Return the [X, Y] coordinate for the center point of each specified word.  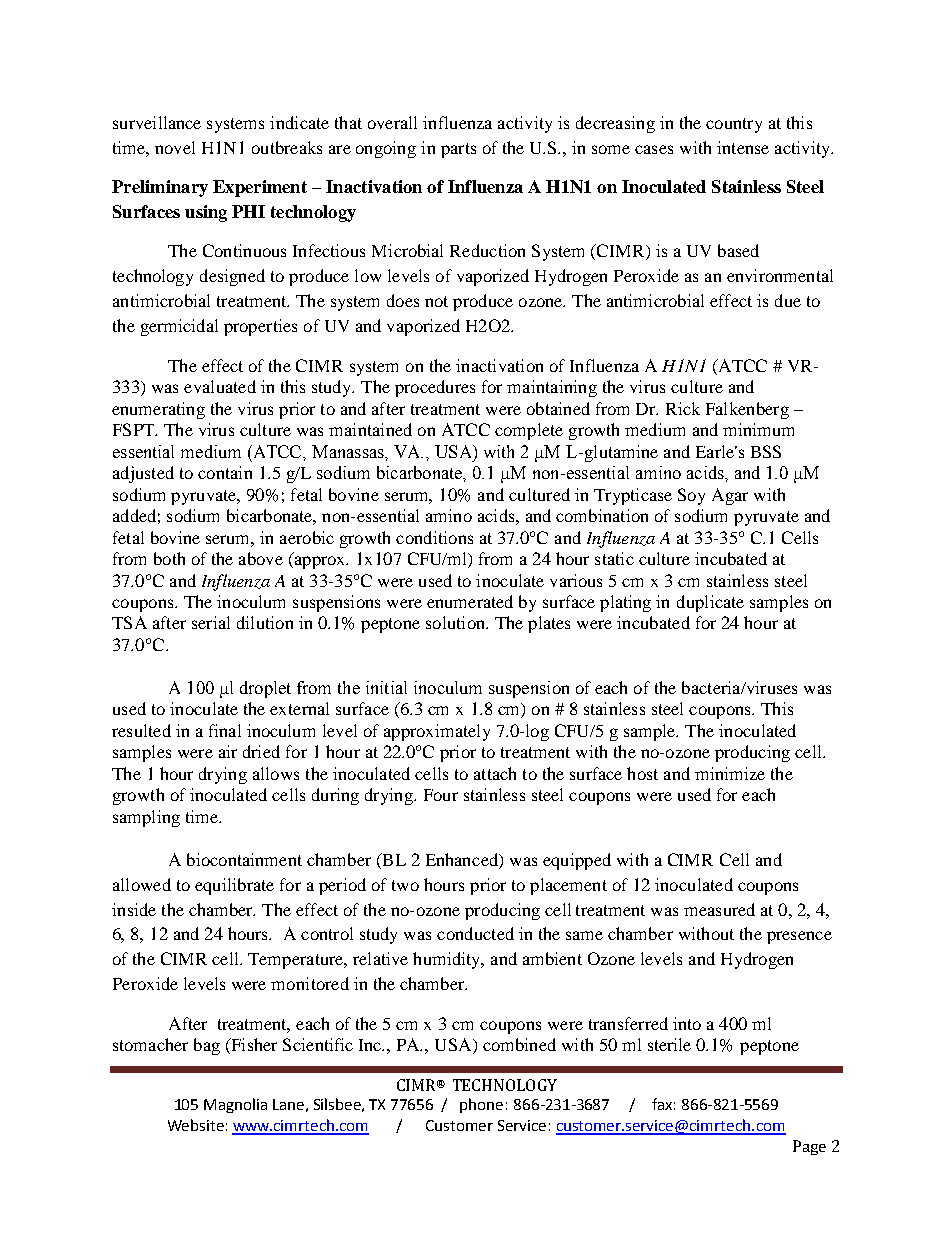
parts [458, 150]
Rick [683, 408]
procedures [435, 388]
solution [456, 622]
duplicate [710, 603]
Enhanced [463, 861]
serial [211, 622]
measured [719, 909]
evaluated [220, 386]
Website [196, 1125]
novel [175, 147]
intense [743, 147]
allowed [142, 884]
